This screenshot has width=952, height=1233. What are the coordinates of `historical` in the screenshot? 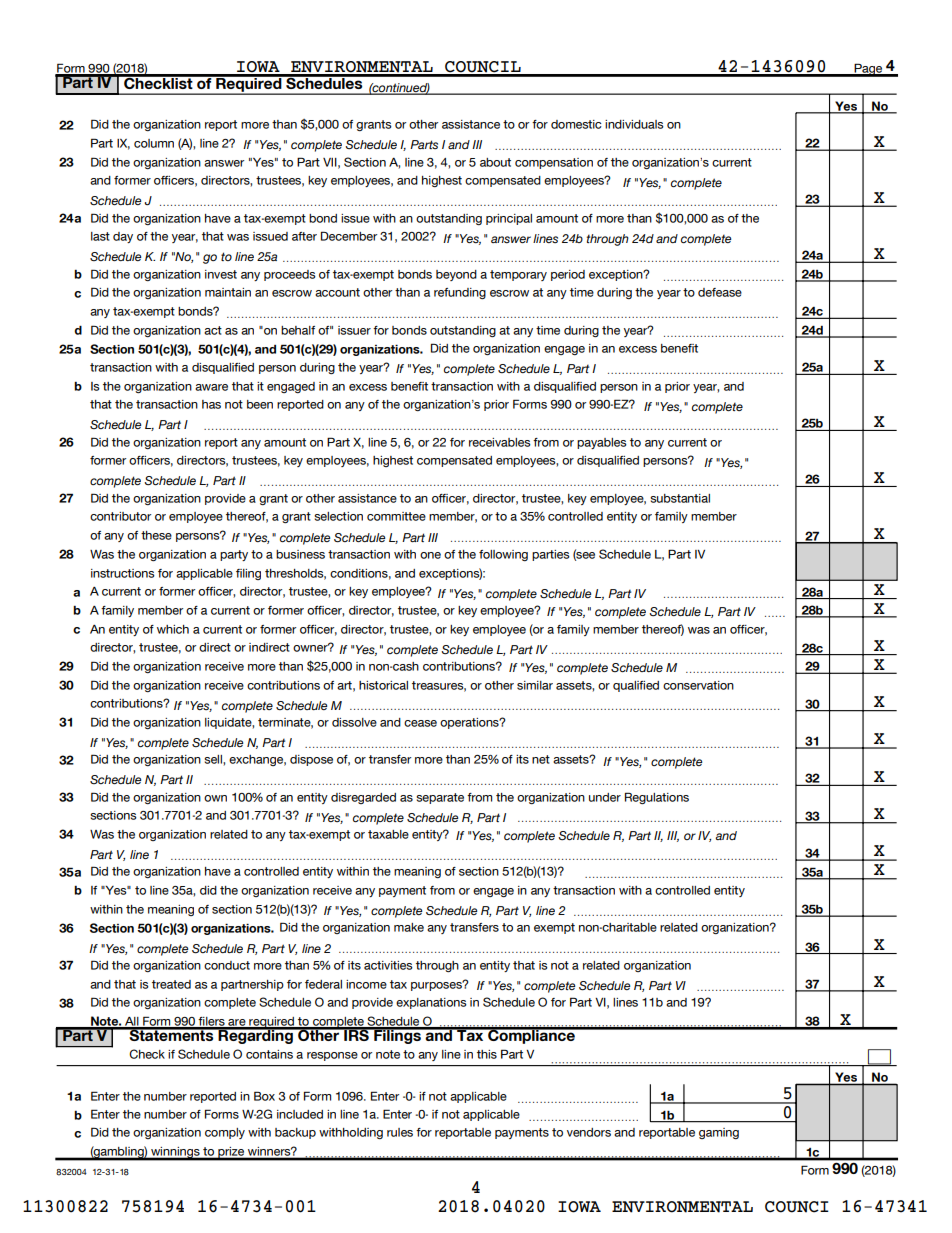 It's located at (383, 685).
